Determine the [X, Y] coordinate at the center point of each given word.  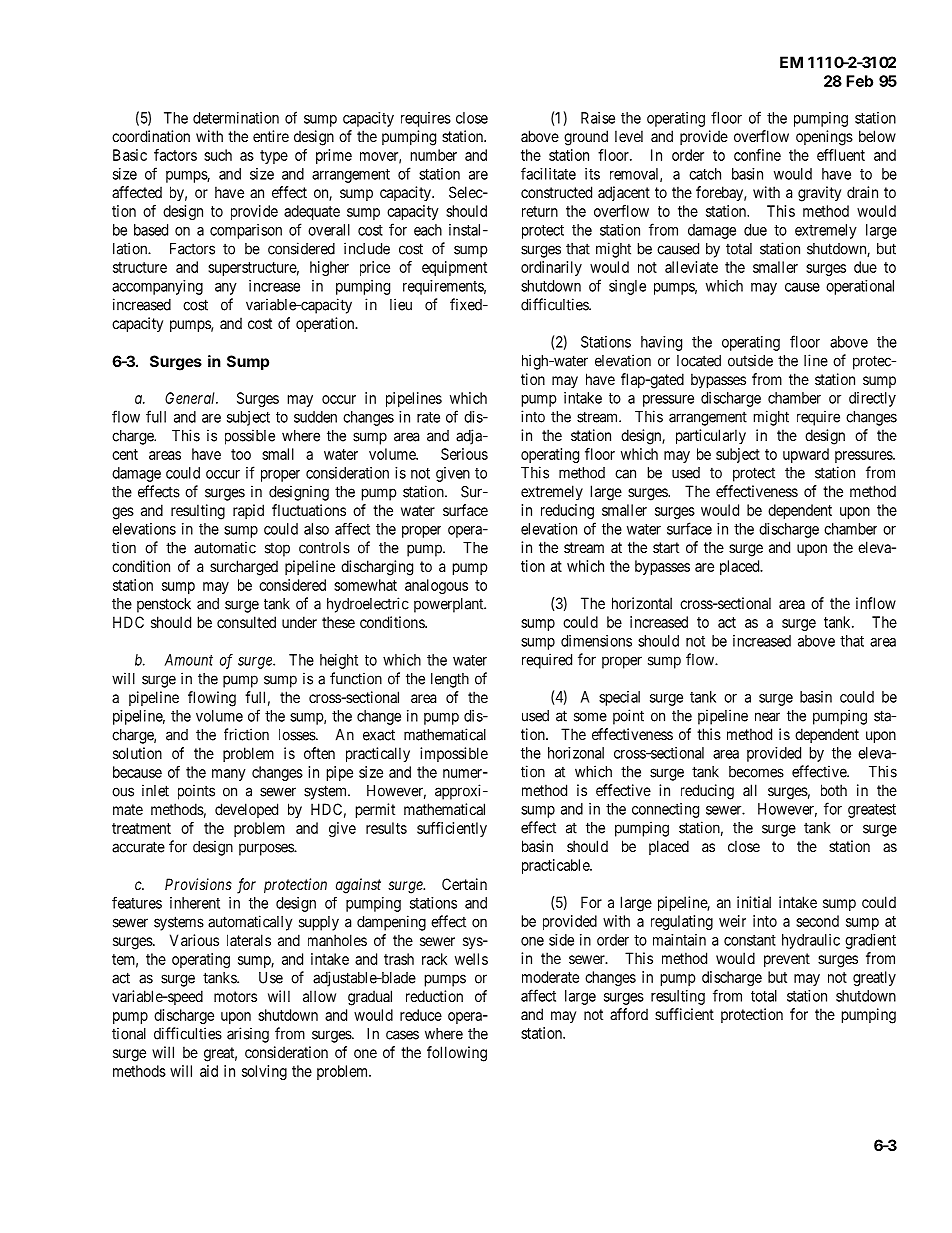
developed [246, 810]
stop [277, 549]
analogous [436, 586]
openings [824, 138]
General [191, 398]
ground [586, 138]
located [699, 361]
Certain [464, 884]
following [457, 1054]
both [834, 790]
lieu [401, 304]
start [666, 547]
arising [248, 1035]
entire [271, 136]
